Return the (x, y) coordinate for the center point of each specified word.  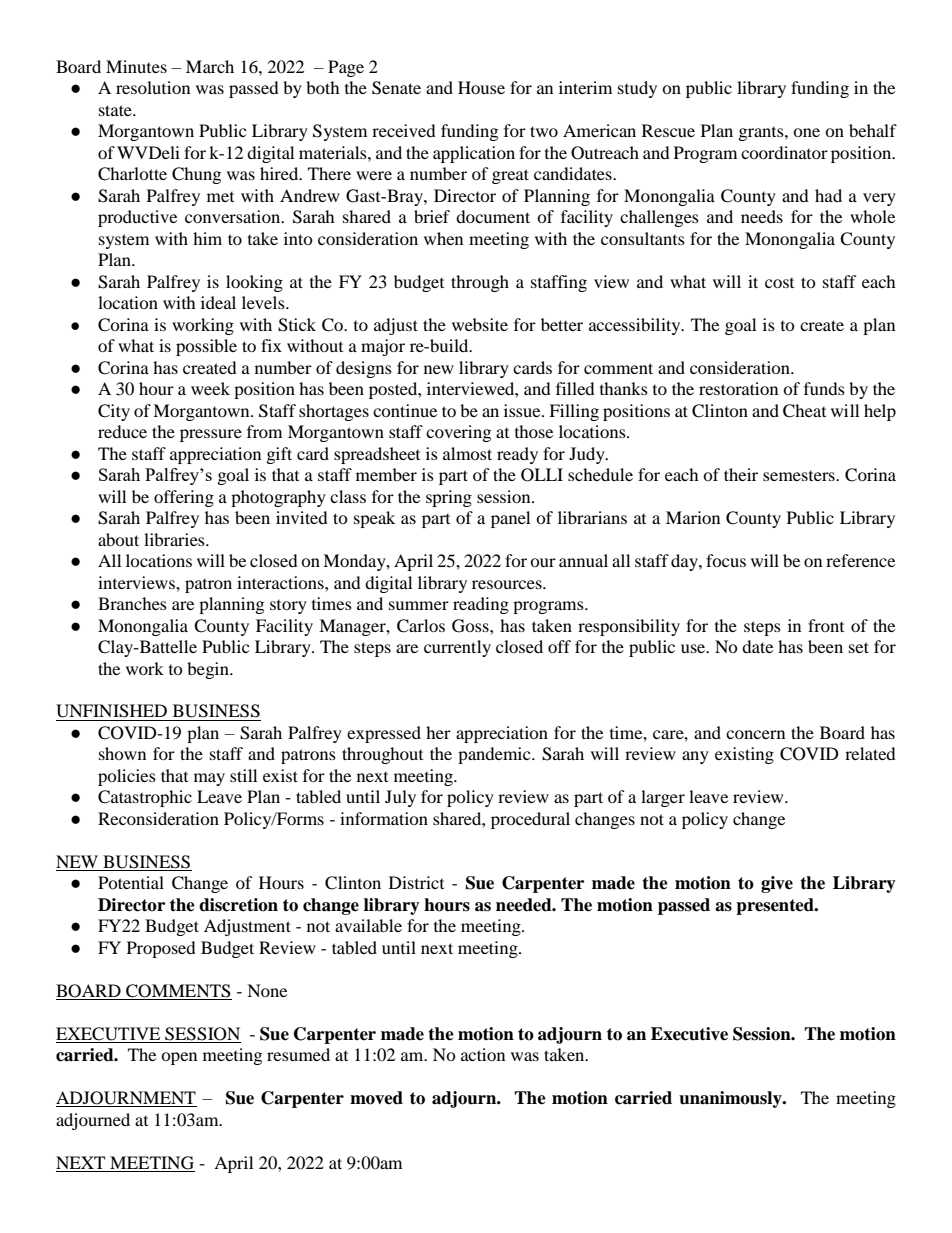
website (480, 324)
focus (726, 560)
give (777, 884)
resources (508, 584)
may (209, 779)
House (481, 87)
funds (824, 388)
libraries (175, 539)
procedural (530, 820)
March (210, 66)
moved (376, 1098)
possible (206, 347)
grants (762, 134)
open (179, 1058)
